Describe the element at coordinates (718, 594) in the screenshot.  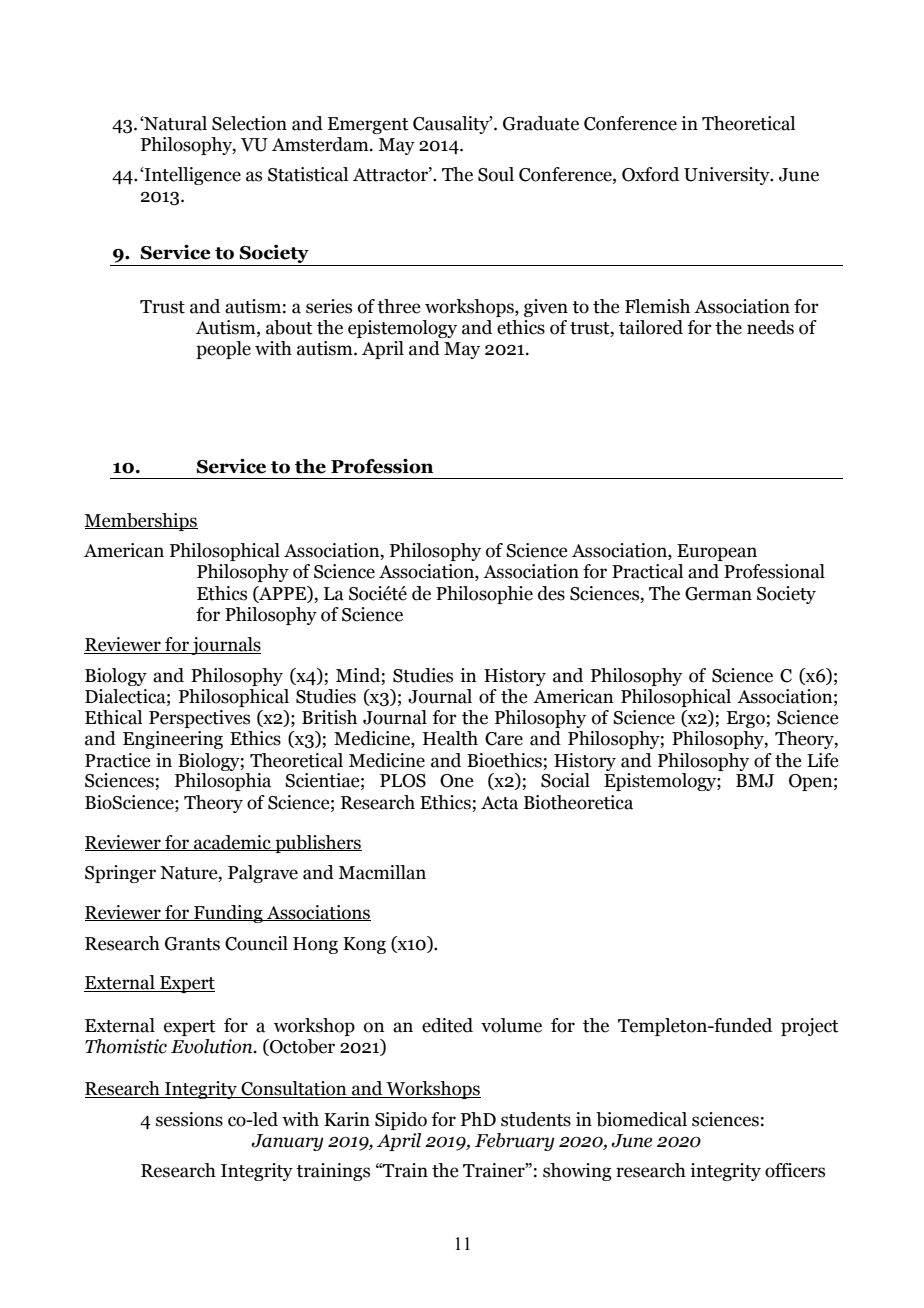
I see `German` at that location.
